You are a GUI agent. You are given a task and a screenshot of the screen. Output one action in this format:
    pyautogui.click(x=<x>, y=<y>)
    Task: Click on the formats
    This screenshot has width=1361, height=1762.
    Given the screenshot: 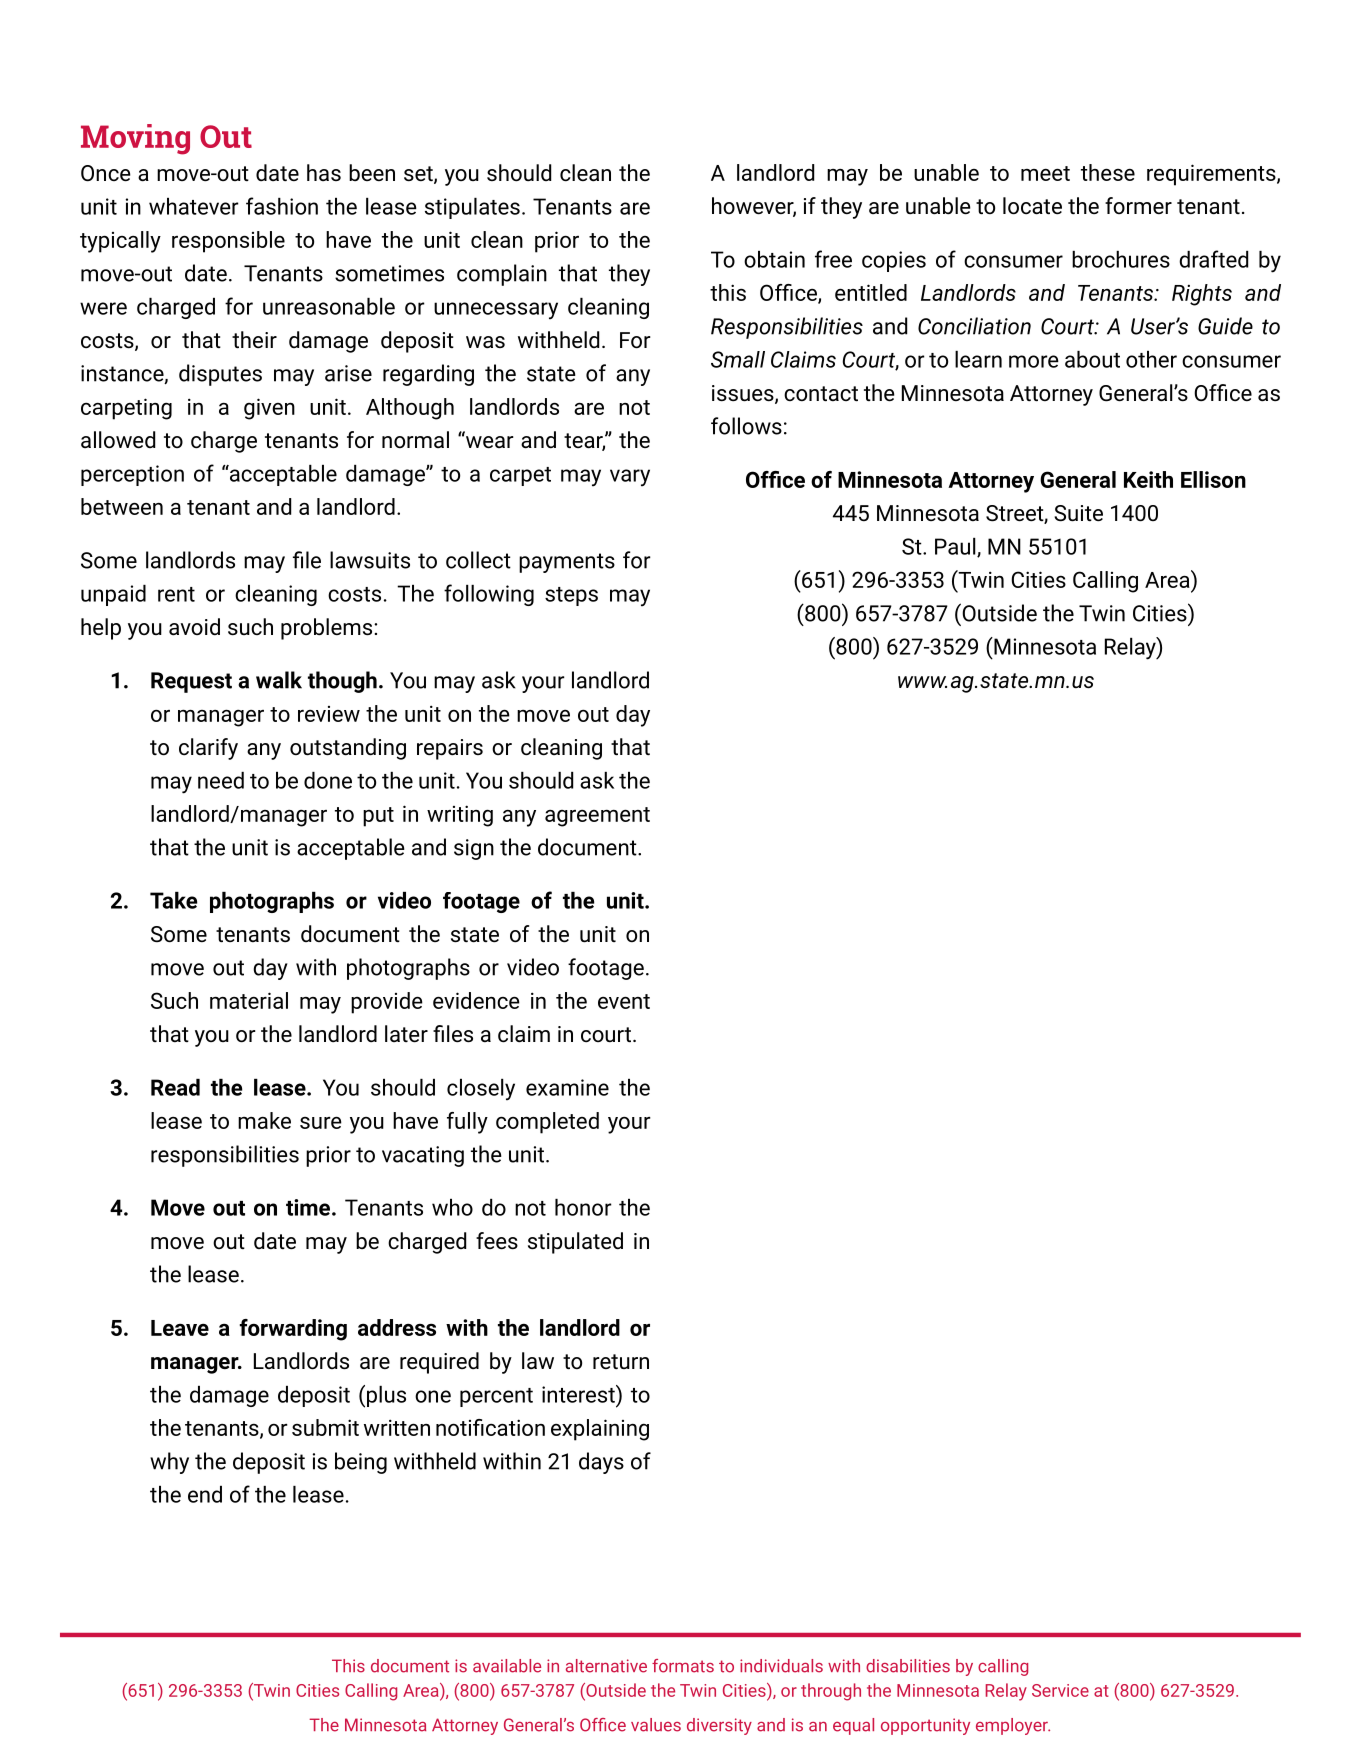 What is the action you would take?
    pyautogui.click(x=683, y=1666)
